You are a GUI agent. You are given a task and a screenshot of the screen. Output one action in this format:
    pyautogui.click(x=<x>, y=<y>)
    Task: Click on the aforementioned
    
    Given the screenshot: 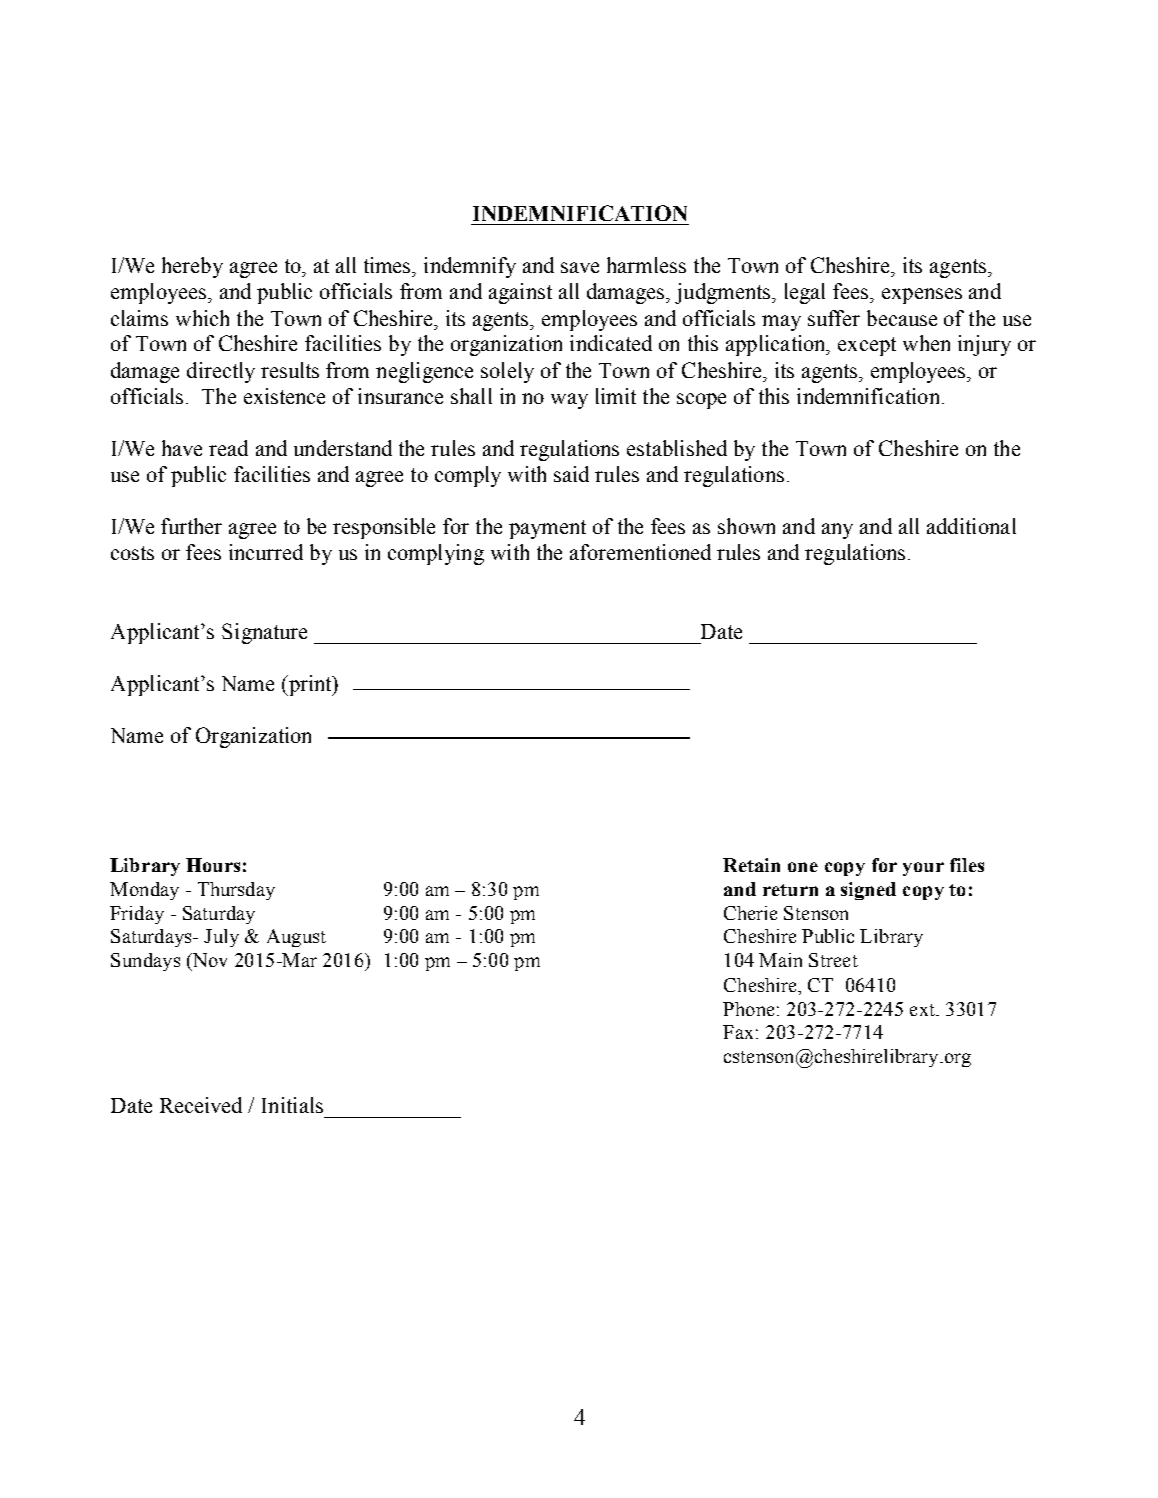 What is the action you would take?
    pyautogui.click(x=640, y=552)
